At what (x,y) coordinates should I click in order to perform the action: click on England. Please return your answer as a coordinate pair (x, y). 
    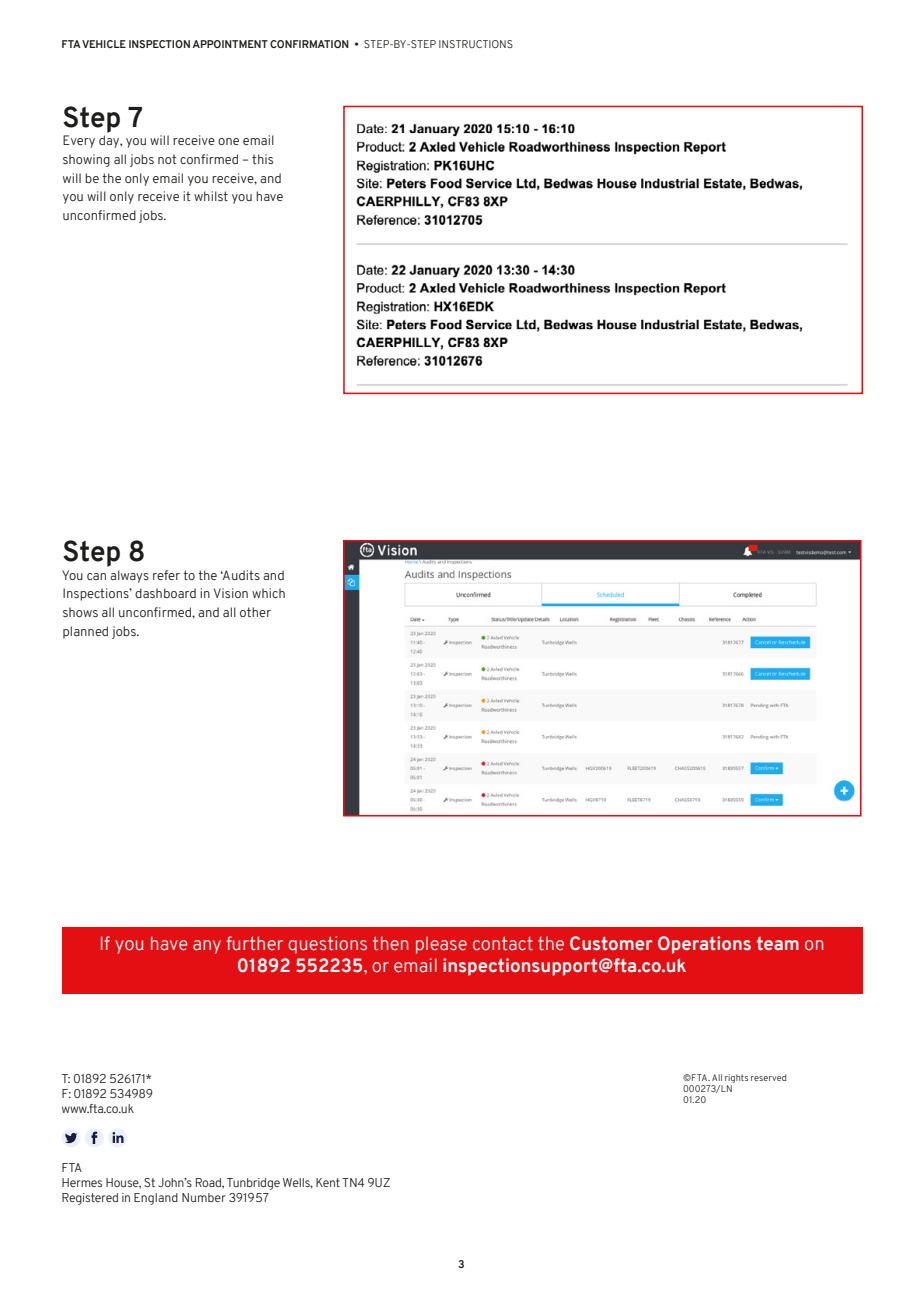
    Looking at the image, I should click on (156, 1199).
